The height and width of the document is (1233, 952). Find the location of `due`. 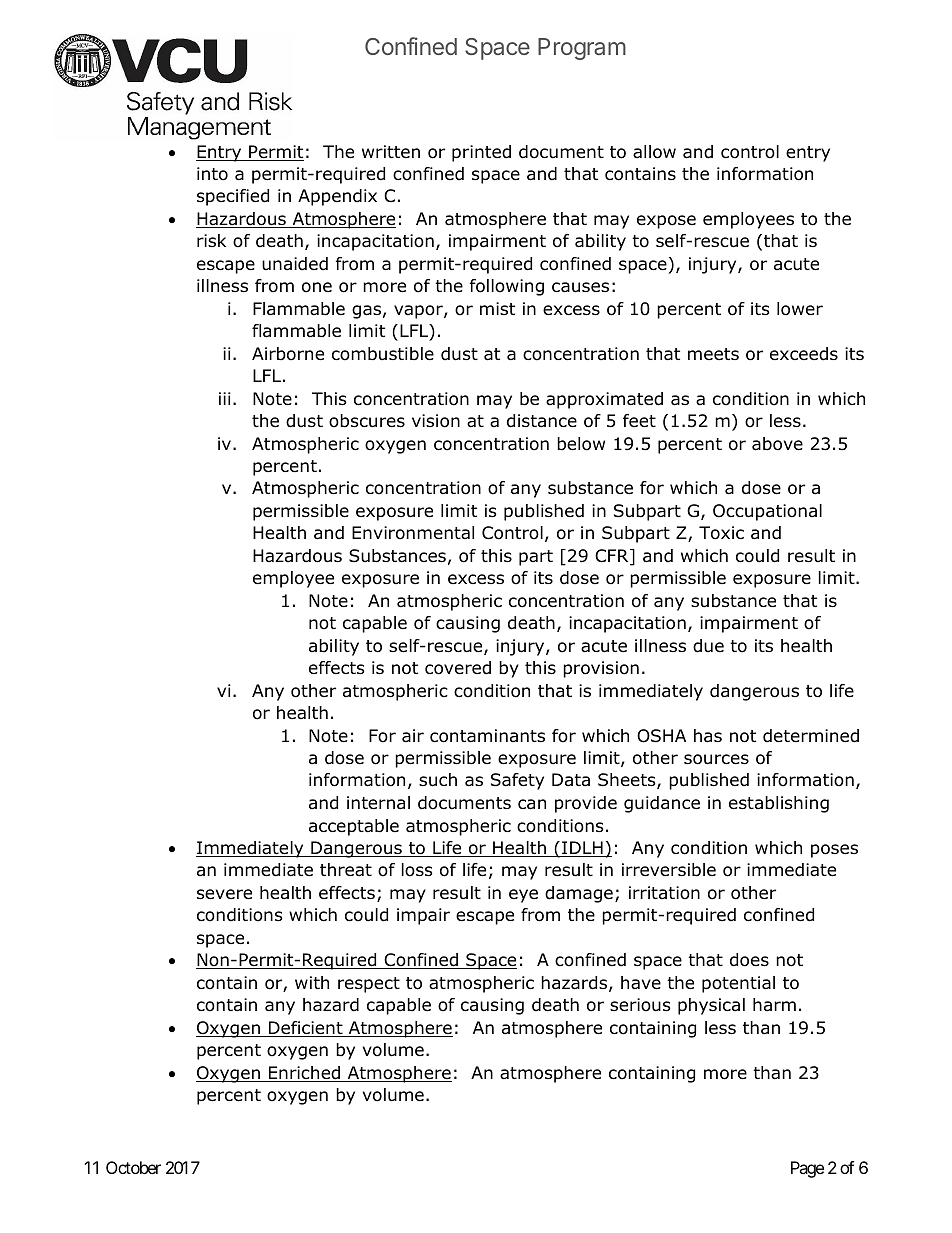

due is located at coordinates (708, 646).
